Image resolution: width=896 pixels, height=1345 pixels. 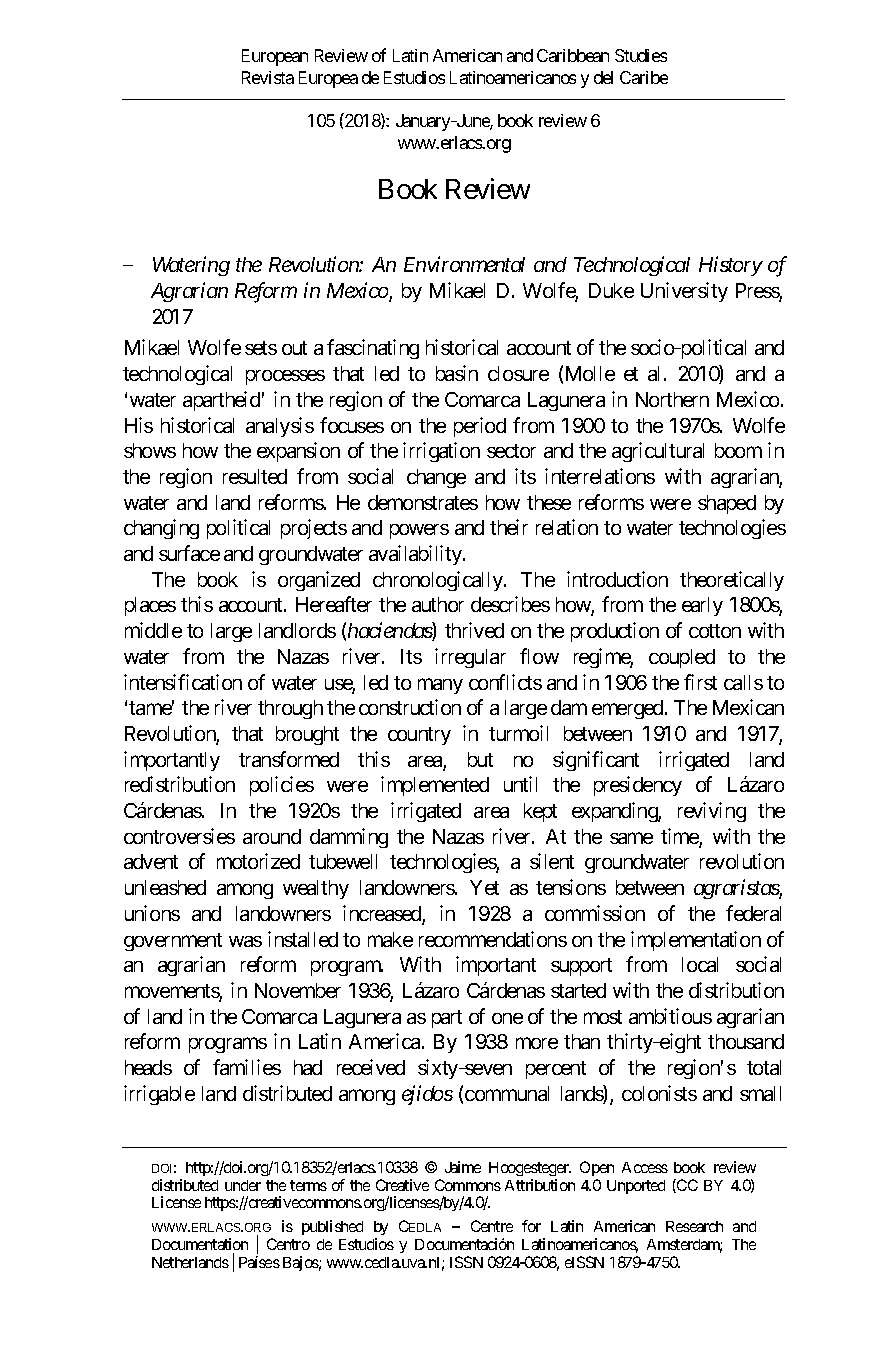 I want to click on processes, so click(x=285, y=377).
